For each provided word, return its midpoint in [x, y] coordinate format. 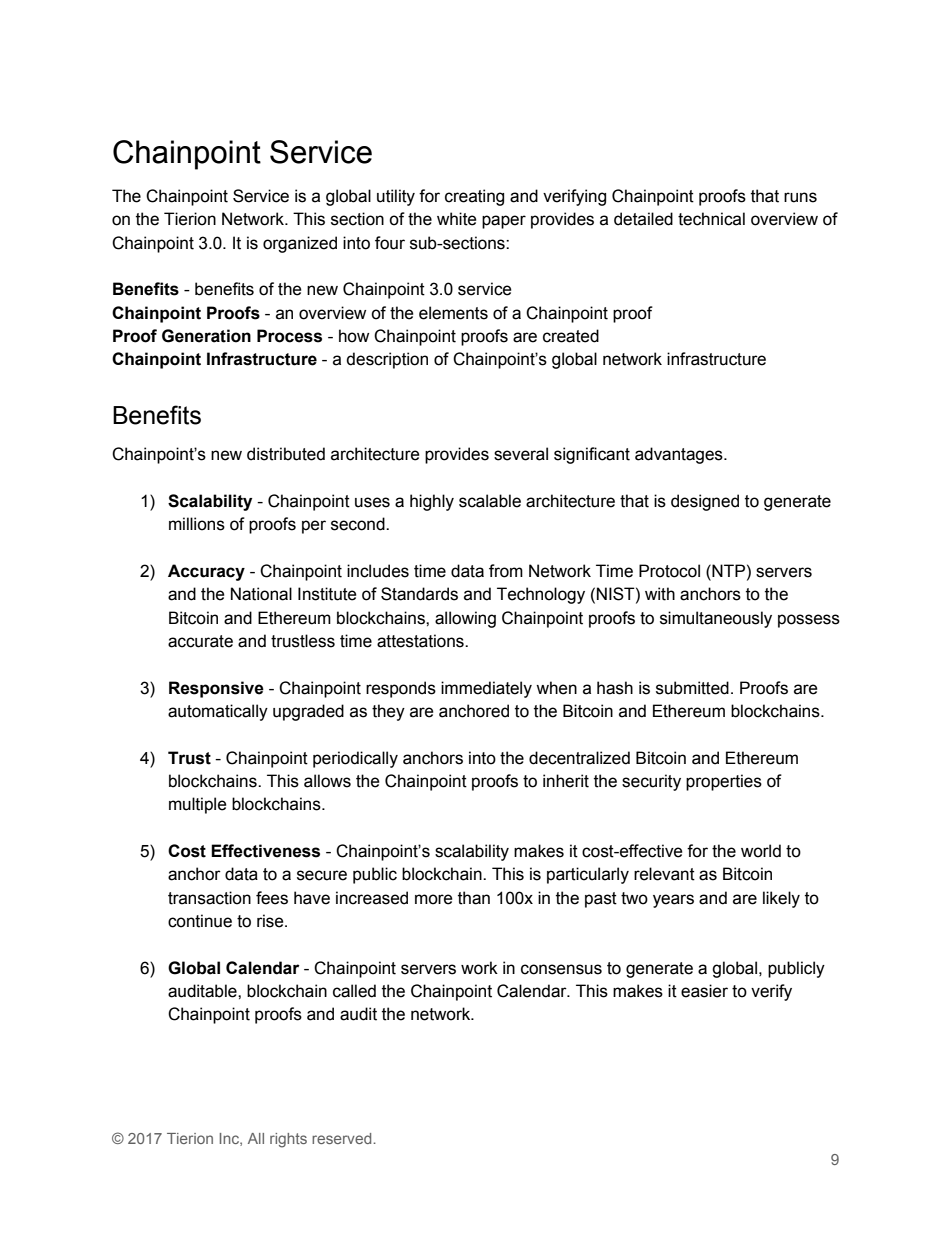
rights [288, 1140]
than [474, 898]
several [521, 454]
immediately [486, 689]
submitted [692, 688]
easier [704, 991]
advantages [680, 455]
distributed [286, 454]
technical [711, 219]
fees [272, 898]
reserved [343, 1138]
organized [300, 244]
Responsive [216, 689]
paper [504, 222]
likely [781, 899]
